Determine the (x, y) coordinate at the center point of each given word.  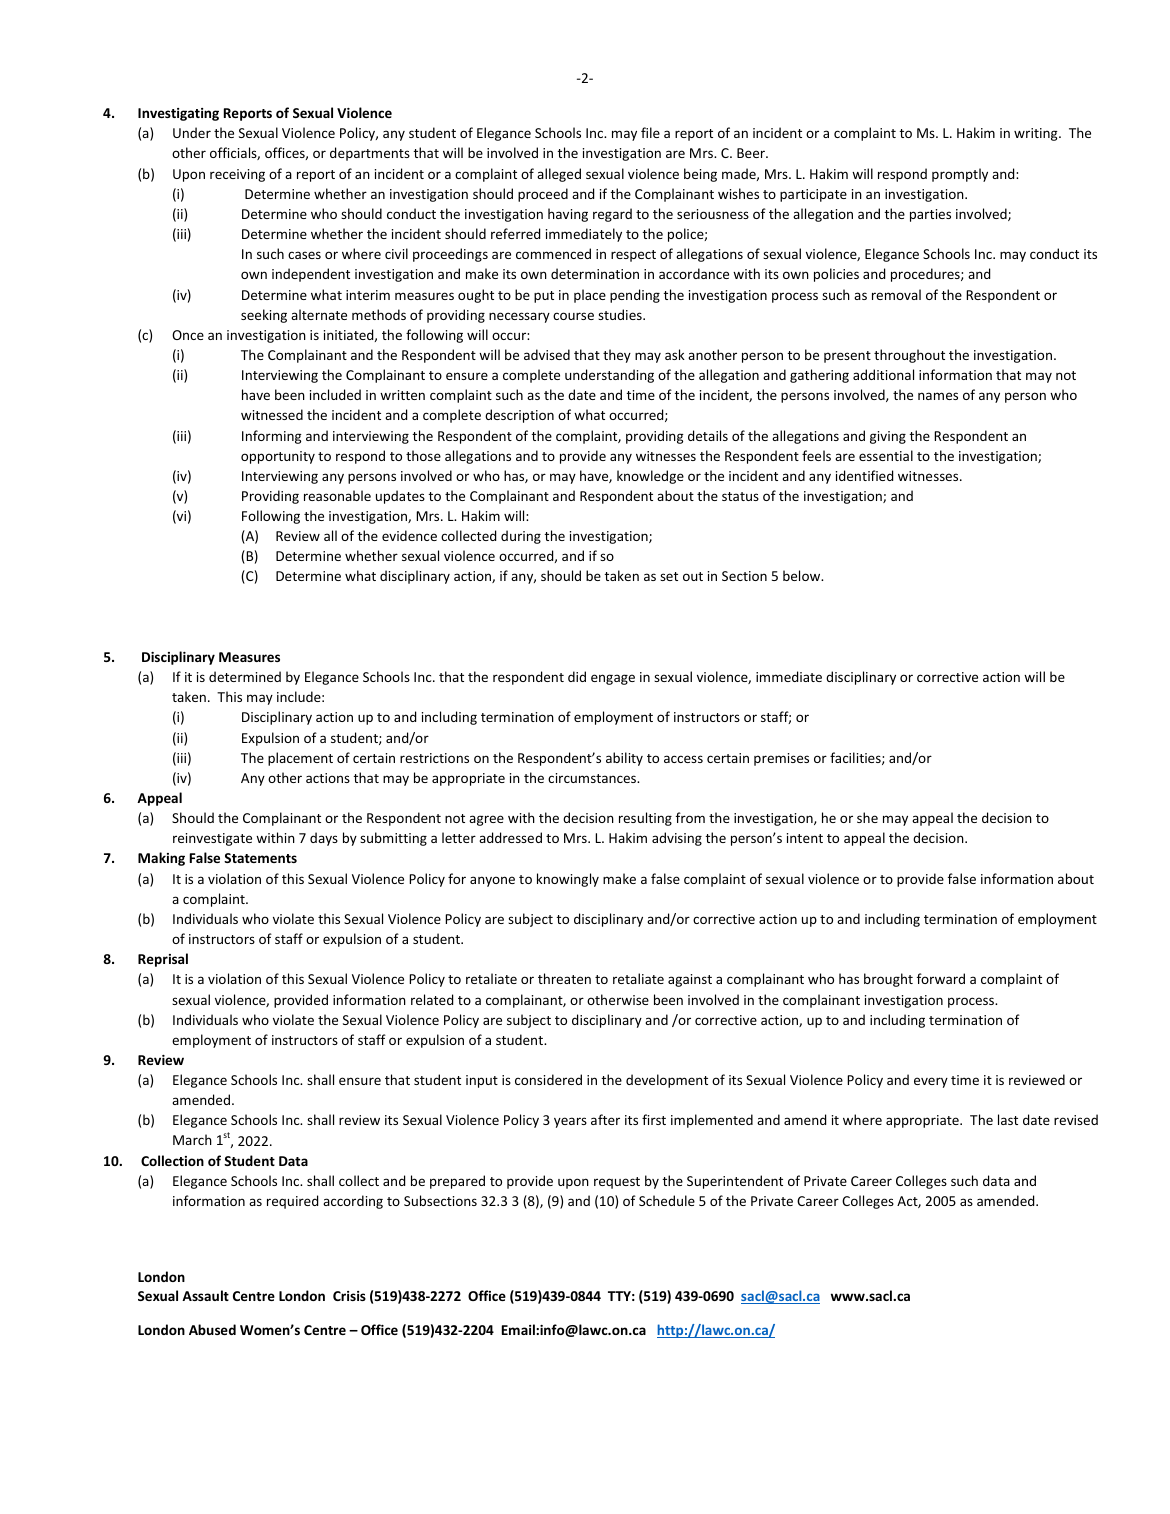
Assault (205, 1295)
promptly (960, 175)
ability (624, 759)
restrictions (434, 758)
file (650, 132)
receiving (237, 175)
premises (781, 759)
